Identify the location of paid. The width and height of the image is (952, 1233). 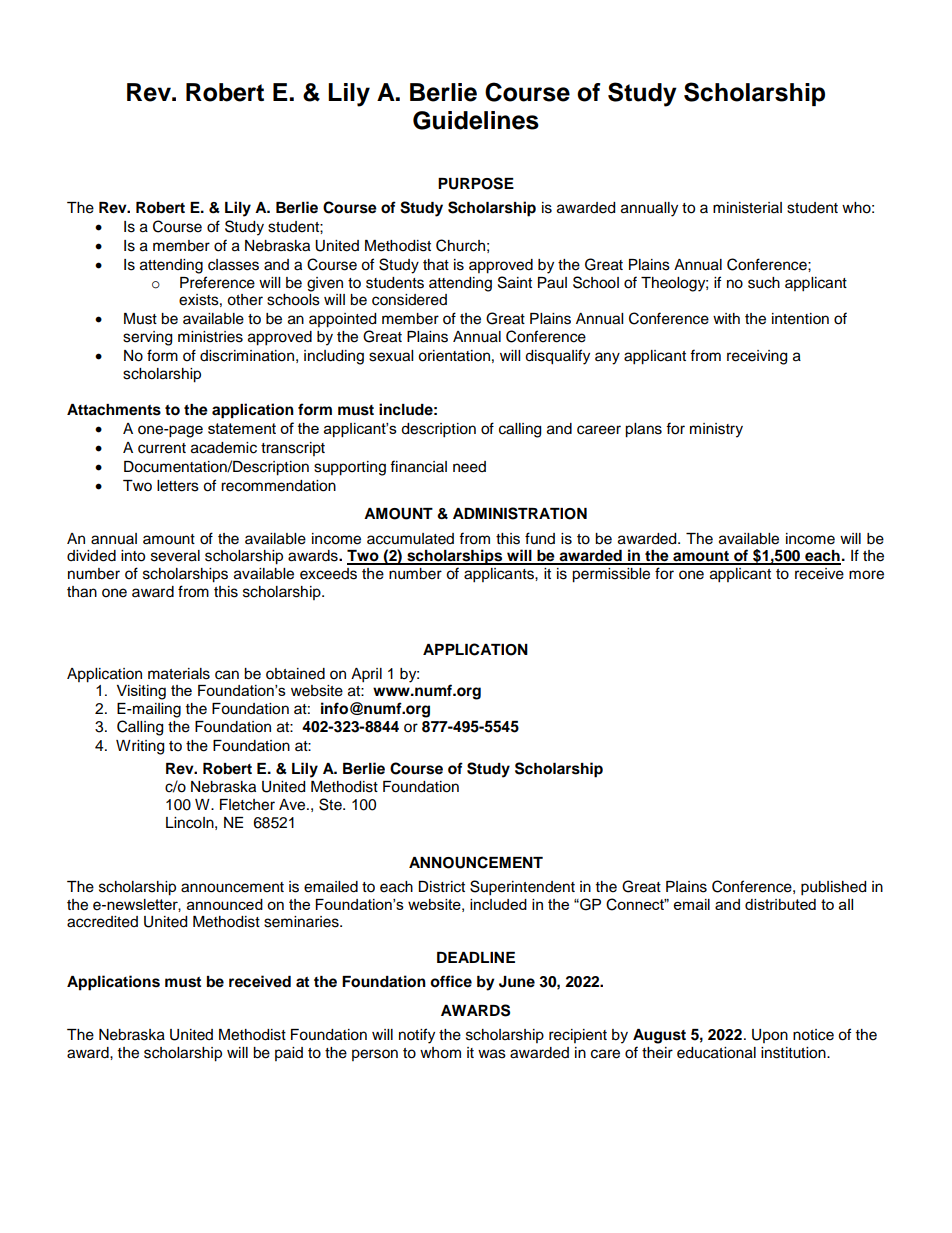
(289, 1054).
